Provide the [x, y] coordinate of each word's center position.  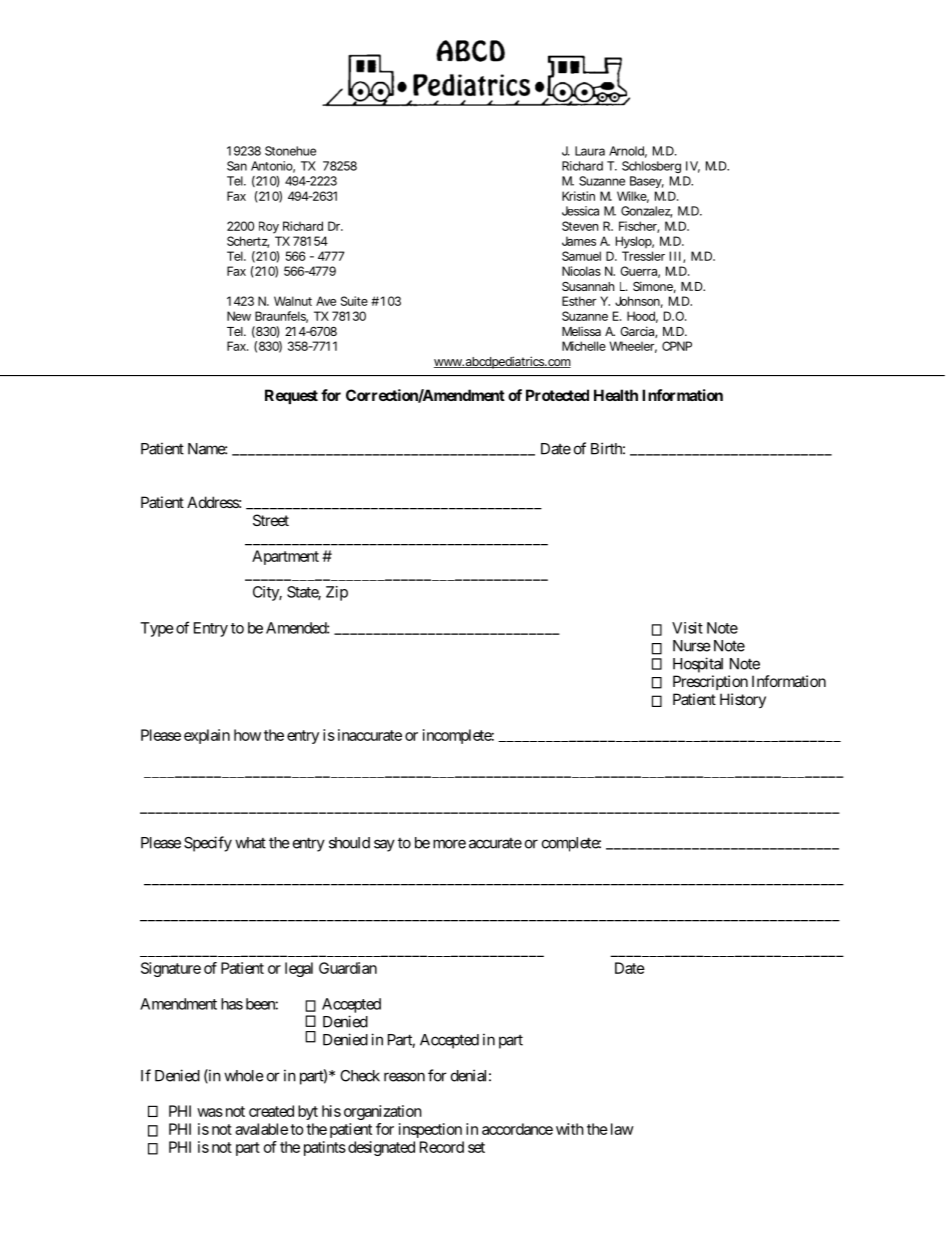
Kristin [578, 196]
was [210, 1112]
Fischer [639, 227]
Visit [687, 628]
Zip [337, 593]
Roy [269, 227]
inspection [430, 1130]
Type [157, 629]
